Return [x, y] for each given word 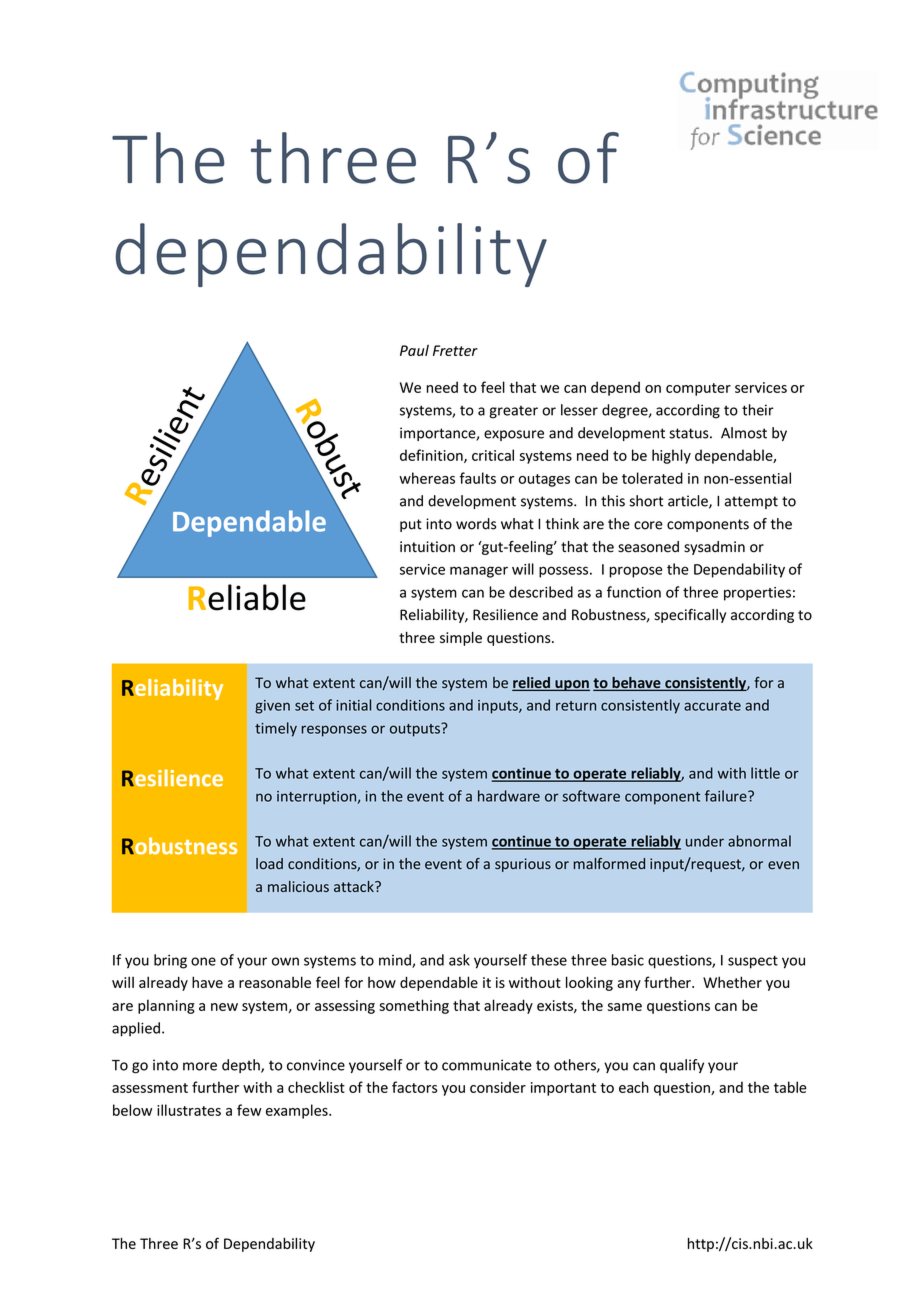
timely [276, 729]
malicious [298, 886]
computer [698, 389]
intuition [427, 547]
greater [513, 412]
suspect [753, 962]
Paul [414, 350]
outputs [416, 730]
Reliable [247, 597]
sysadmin [714, 548]
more [200, 1066]
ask [459, 960]
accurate [712, 706]
